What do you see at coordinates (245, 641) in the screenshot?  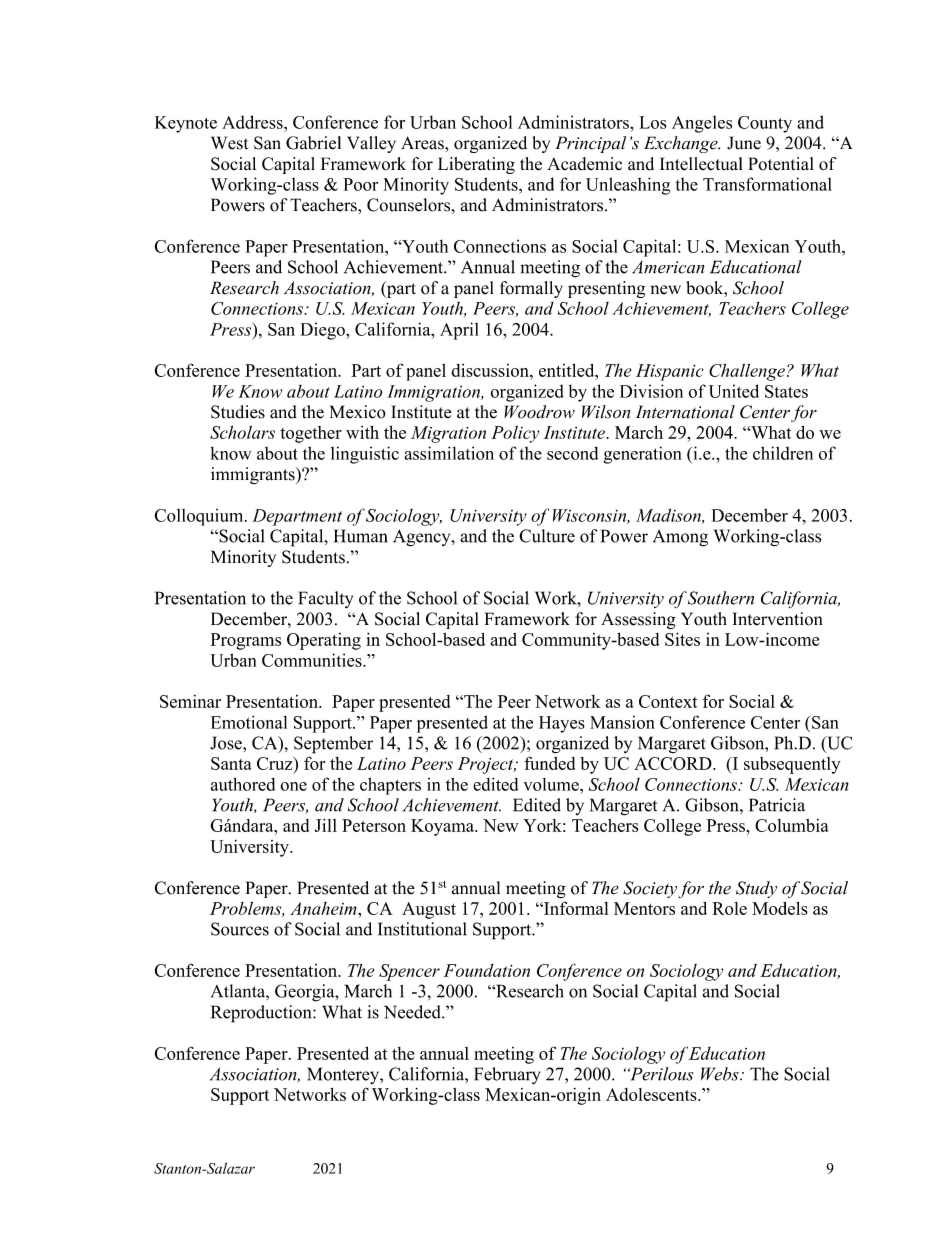 I see `Programs` at bounding box center [245, 641].
